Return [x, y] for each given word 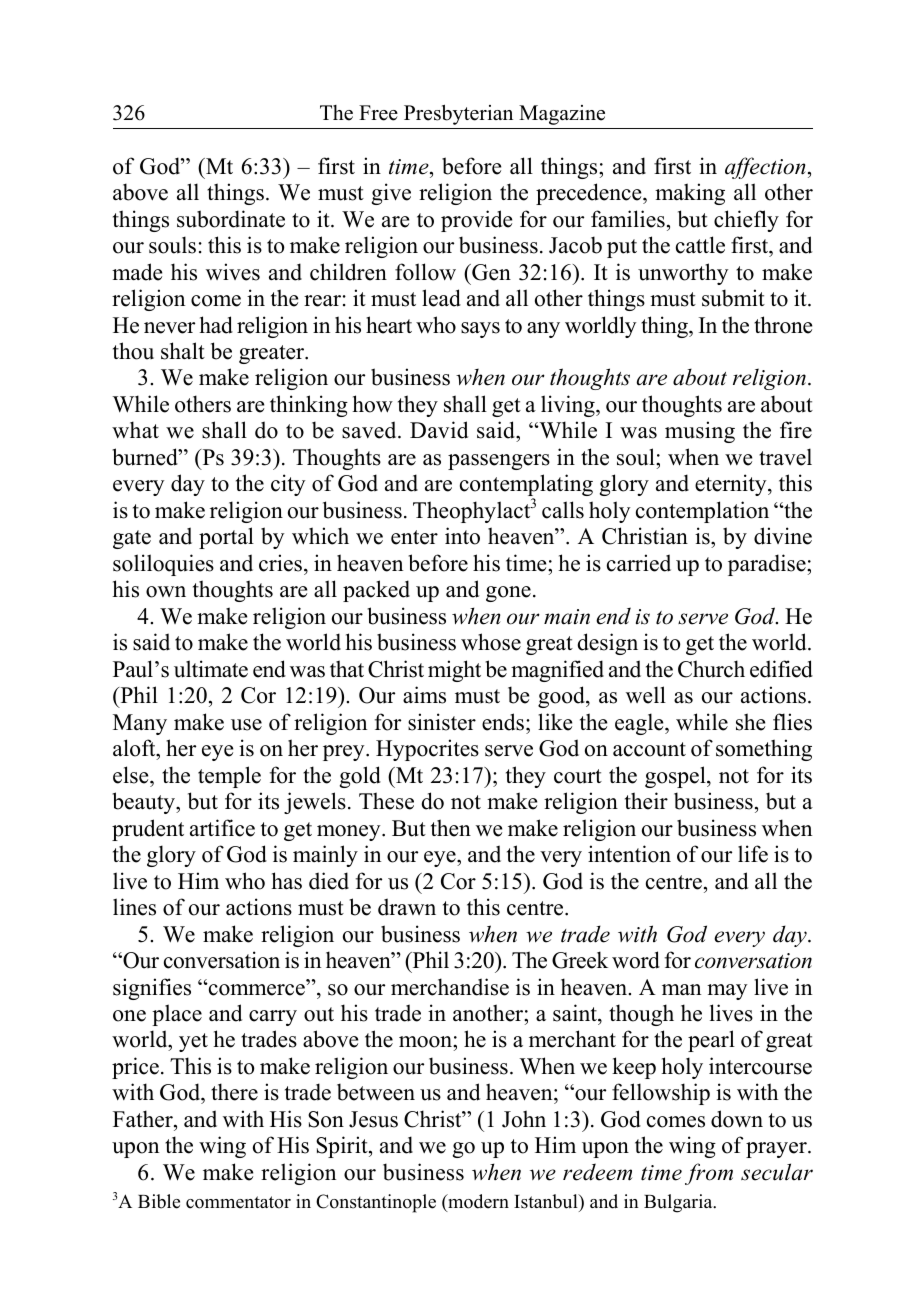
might [454, 671]
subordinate [231, 219]
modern [477, 1203]
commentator [238, 1202]
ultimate [211, 669]
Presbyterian [458, 114]
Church [711, 669]
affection [765, 168]
